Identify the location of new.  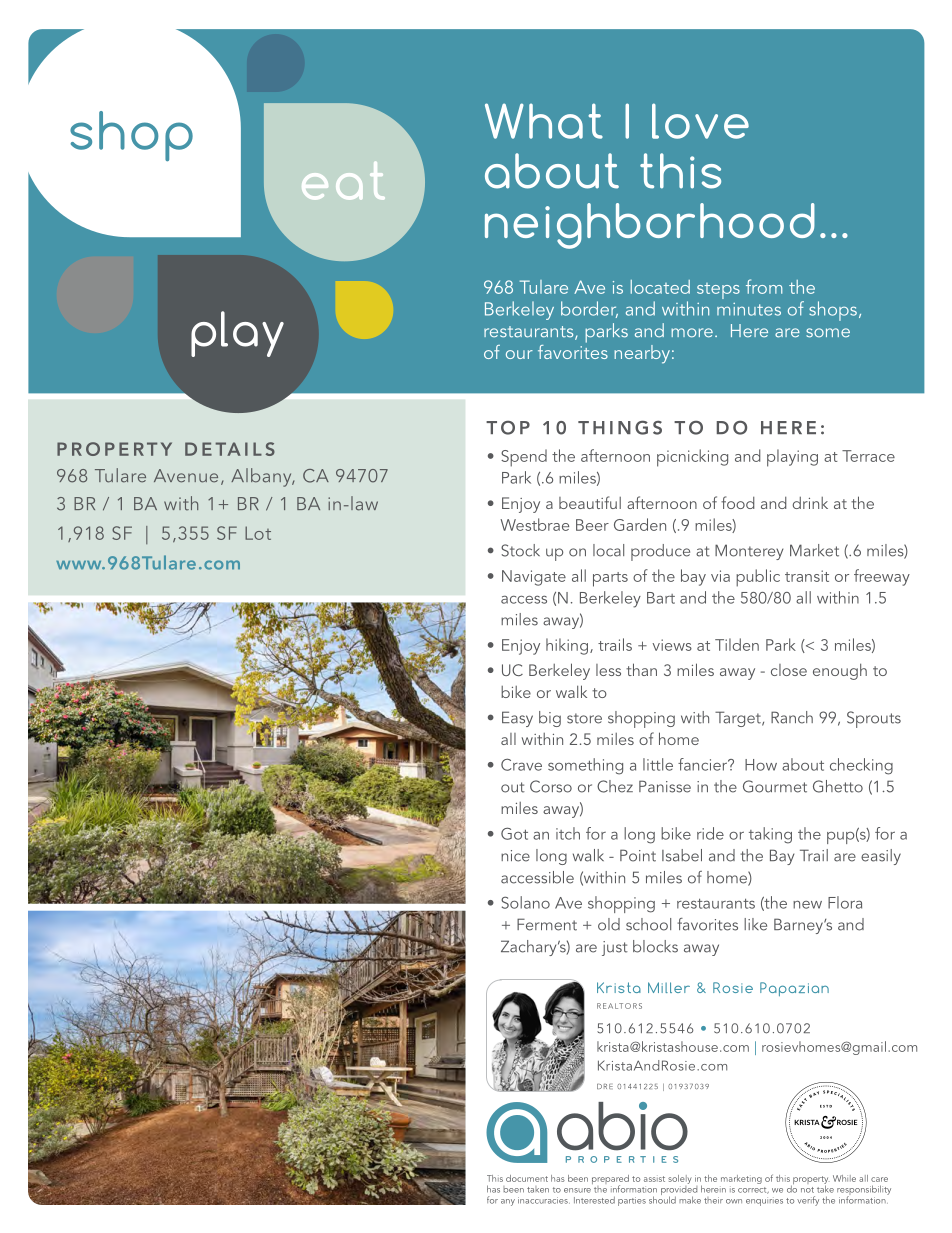
(807, 904).
